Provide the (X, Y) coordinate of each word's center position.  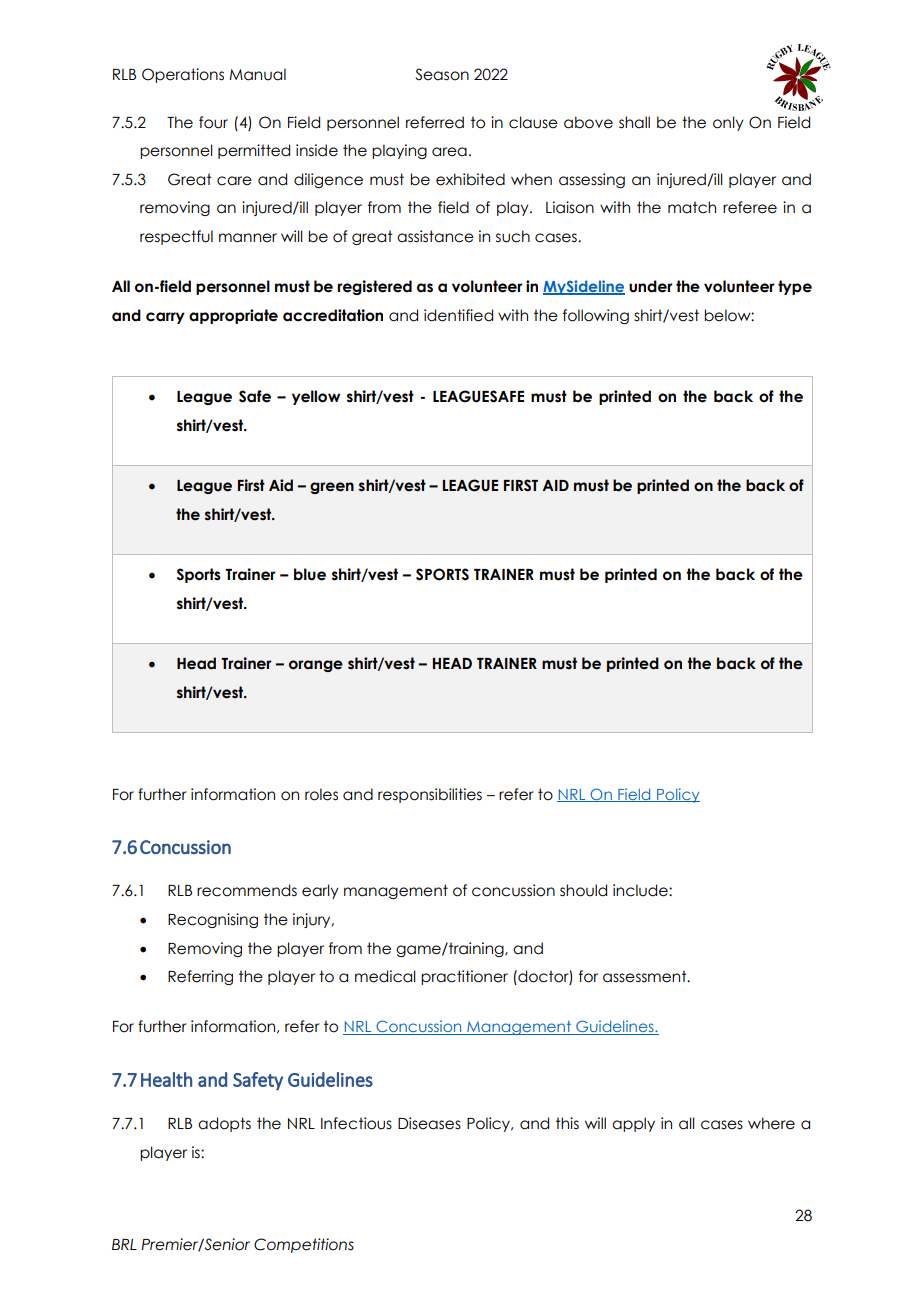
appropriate (233, 316)
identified (458, 315)
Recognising (213, 920)
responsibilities (430, 795)
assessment (646, 976)
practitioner (464, 977)
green (332, 488)
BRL (124, 1244)
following (596, 316)
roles (321, 794)
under (650, 286)
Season (442, 74)
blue (310, 574)
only (728, 123)
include (641, 890)
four (213, 122)
